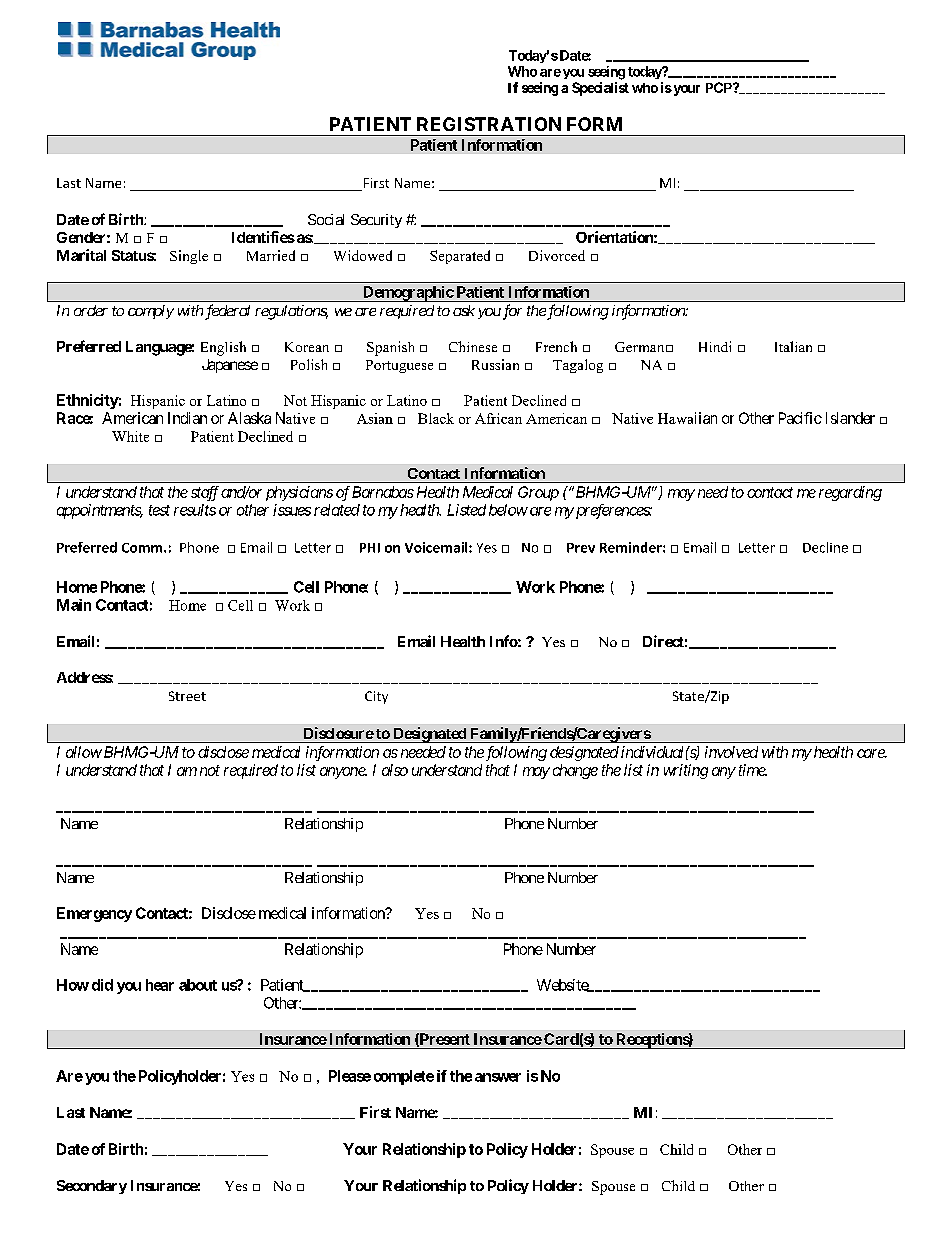 The height and width of the screenshot is (1233, 952). I want to click on Divorced, so click(557, 255).
